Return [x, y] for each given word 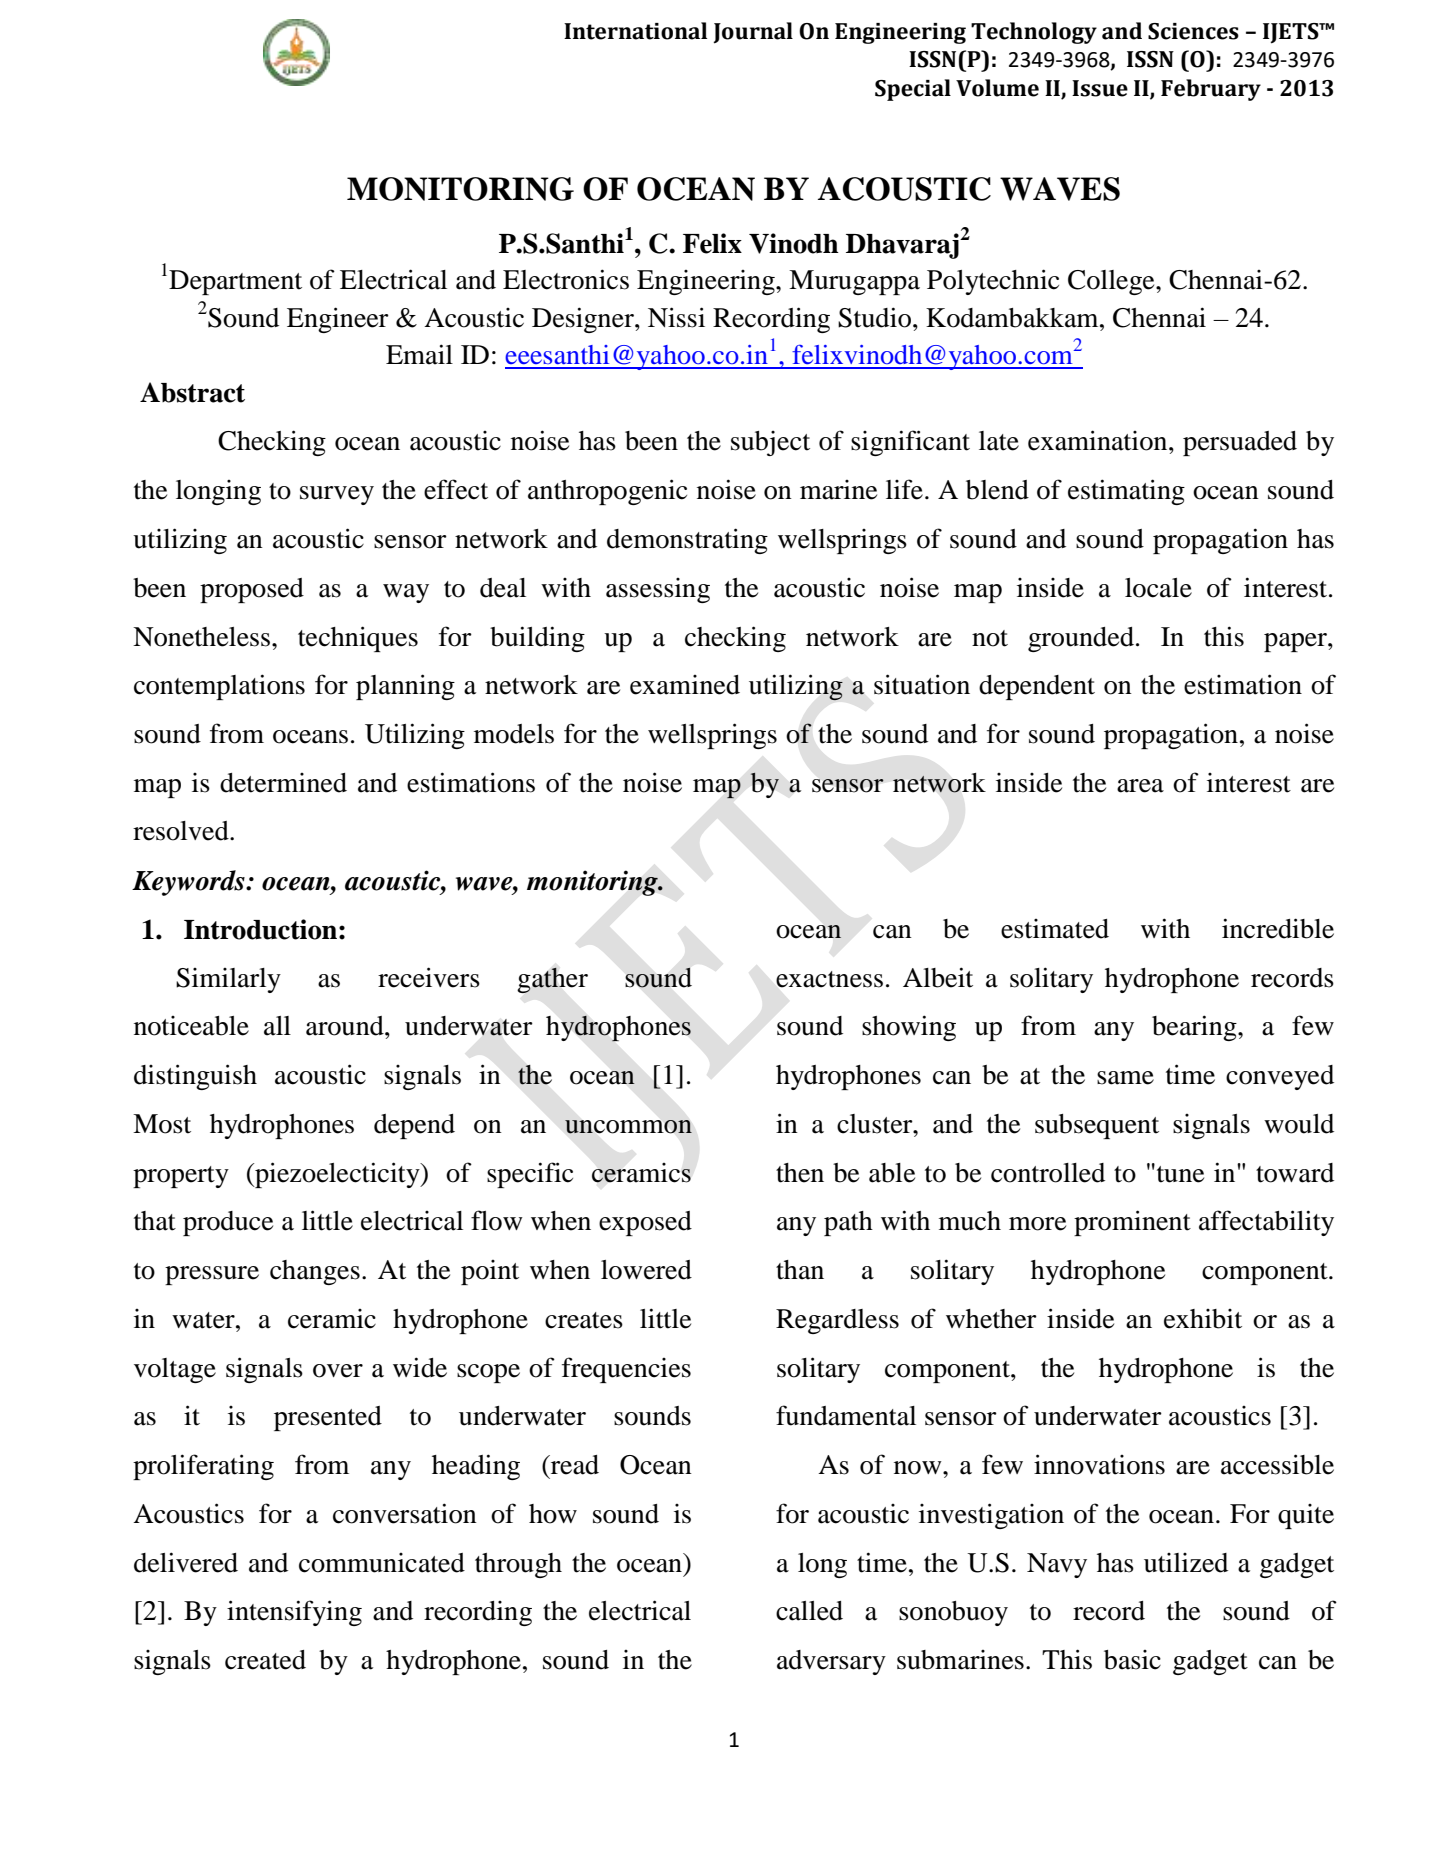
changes [315, 1272]
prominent [1132, 1223]
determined [283, 783]
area [1140, 786]
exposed [645, 1223]
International [635, 31]
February [1211, 90]
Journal [753, 33]
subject [770, 443]
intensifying [294, 1613]
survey [337, 495]
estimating [1126, 492]
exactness [829, 979]
